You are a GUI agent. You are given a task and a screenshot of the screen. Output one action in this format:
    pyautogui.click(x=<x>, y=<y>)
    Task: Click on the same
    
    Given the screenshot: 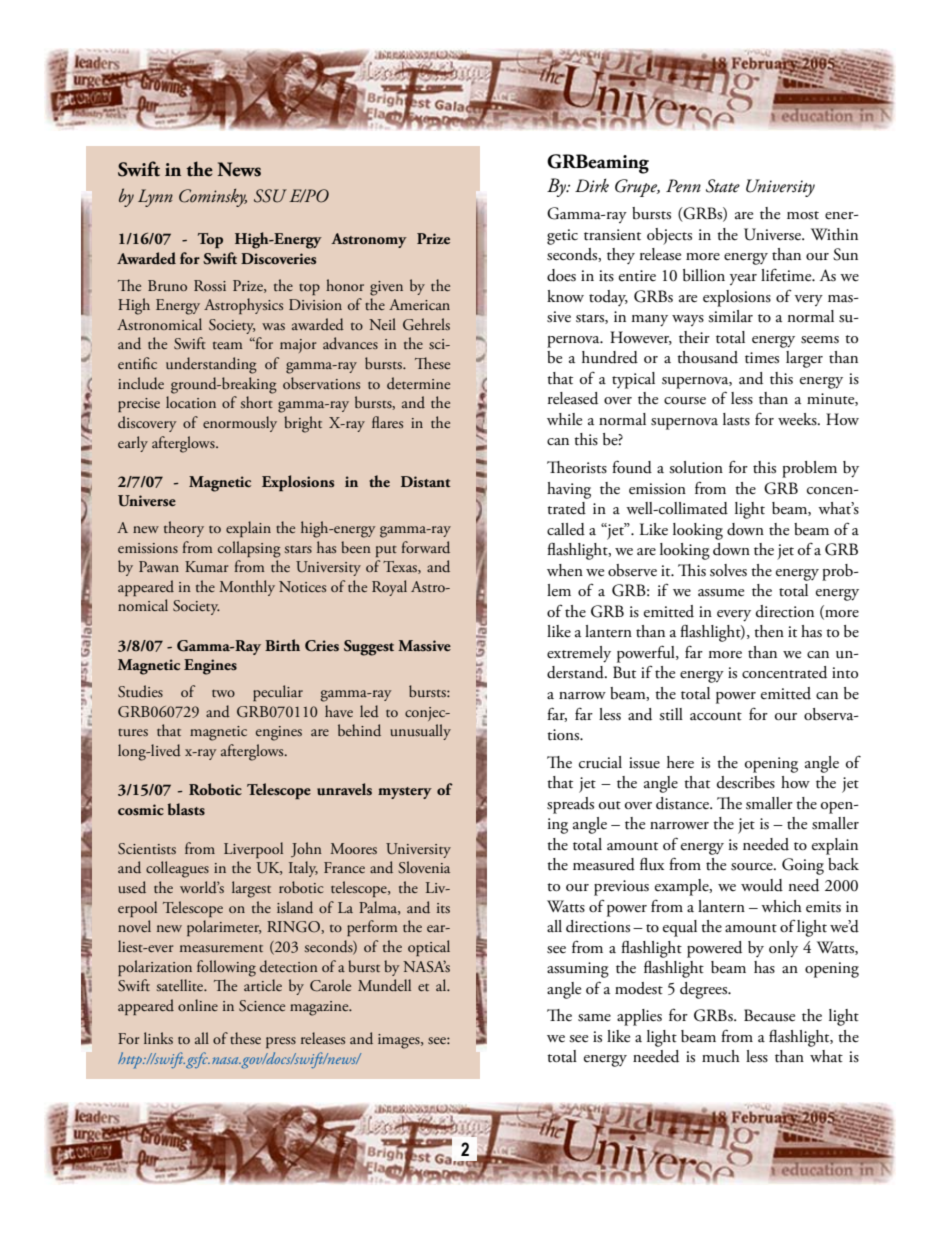 What is the action you would take?
    pyautogui.click(x=594, y=1018)
